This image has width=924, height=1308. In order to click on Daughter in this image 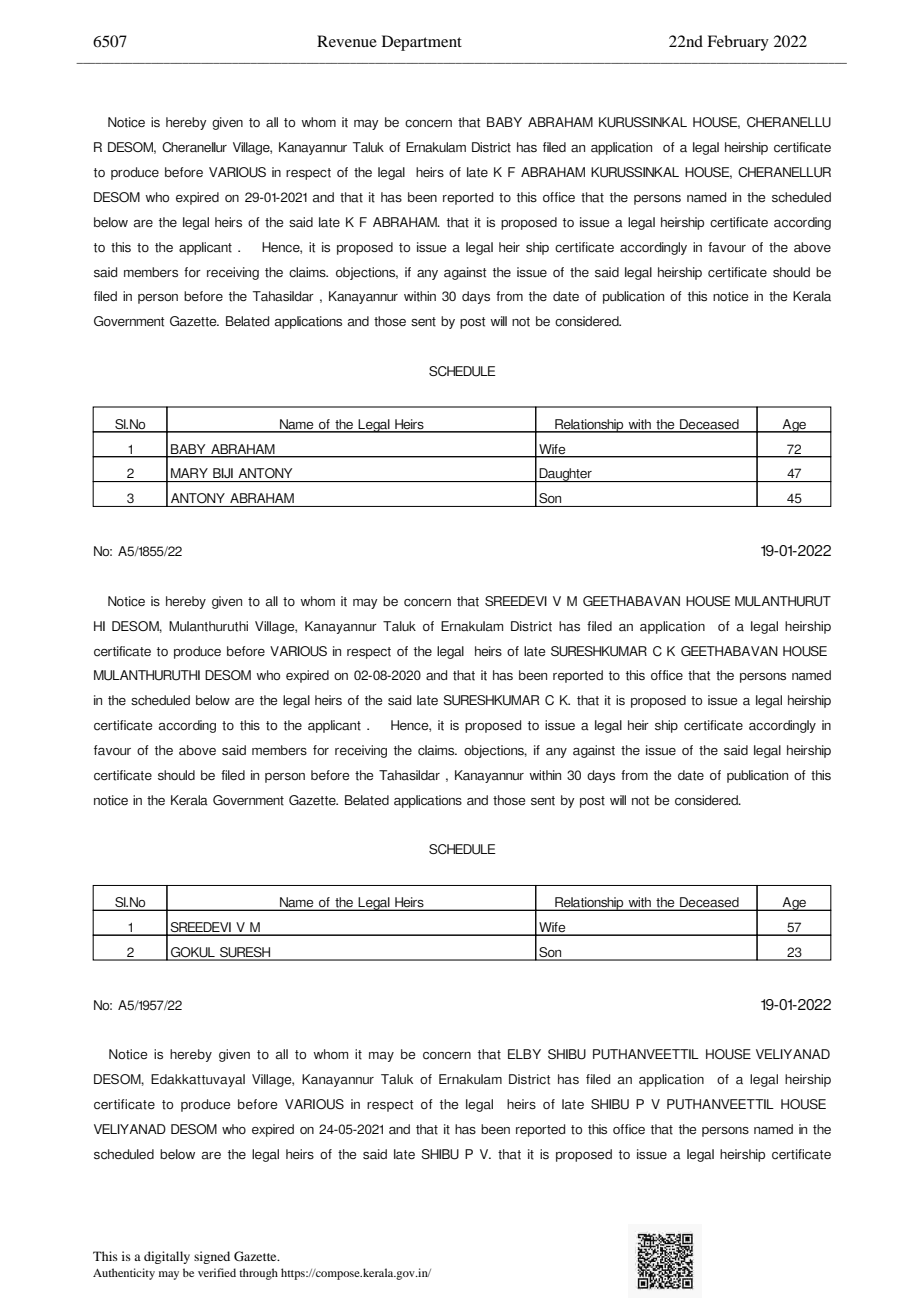, I will do `click(566, 475)`.
